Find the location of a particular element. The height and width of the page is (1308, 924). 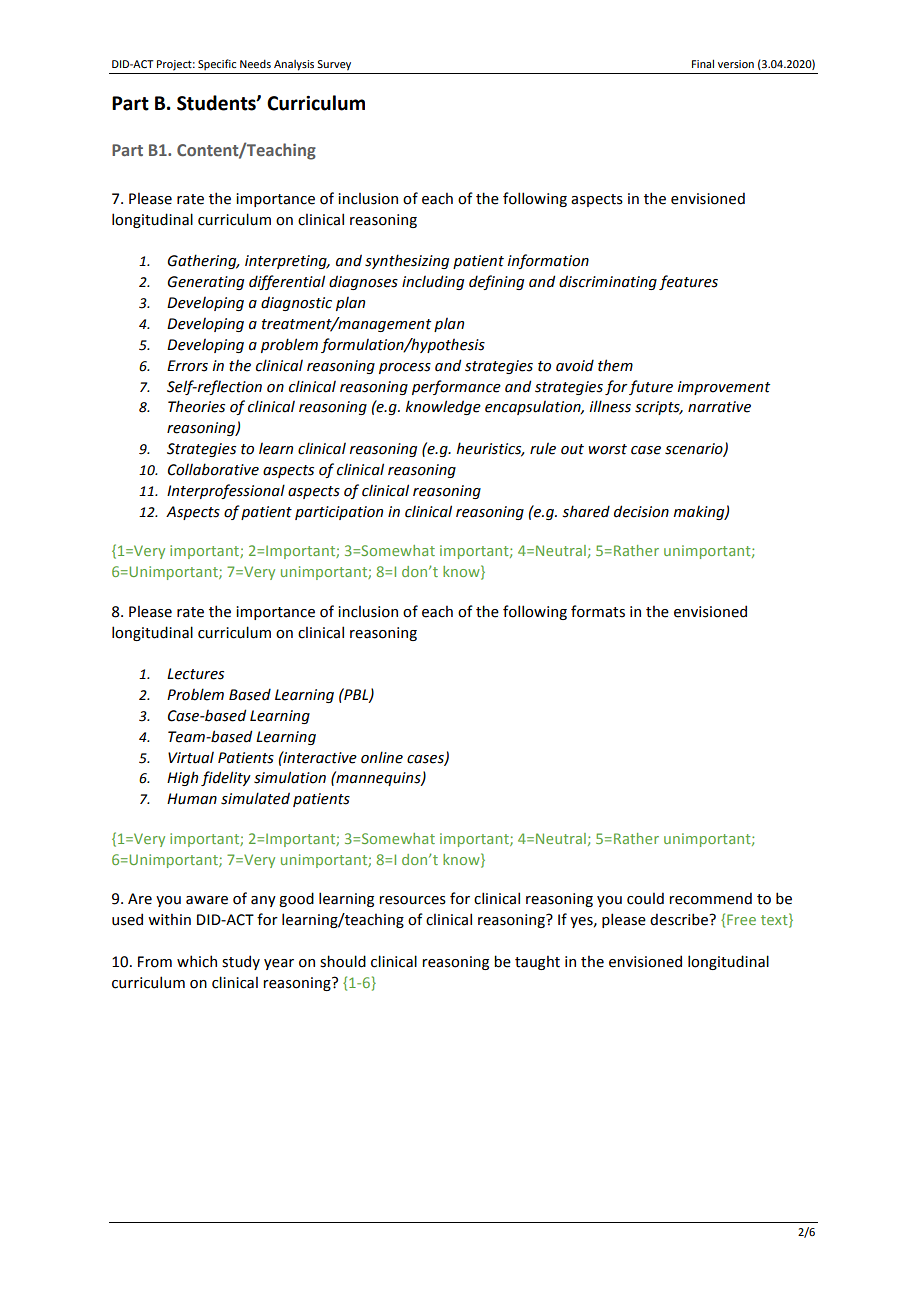

Specific is located at coordinates (217, 64).
